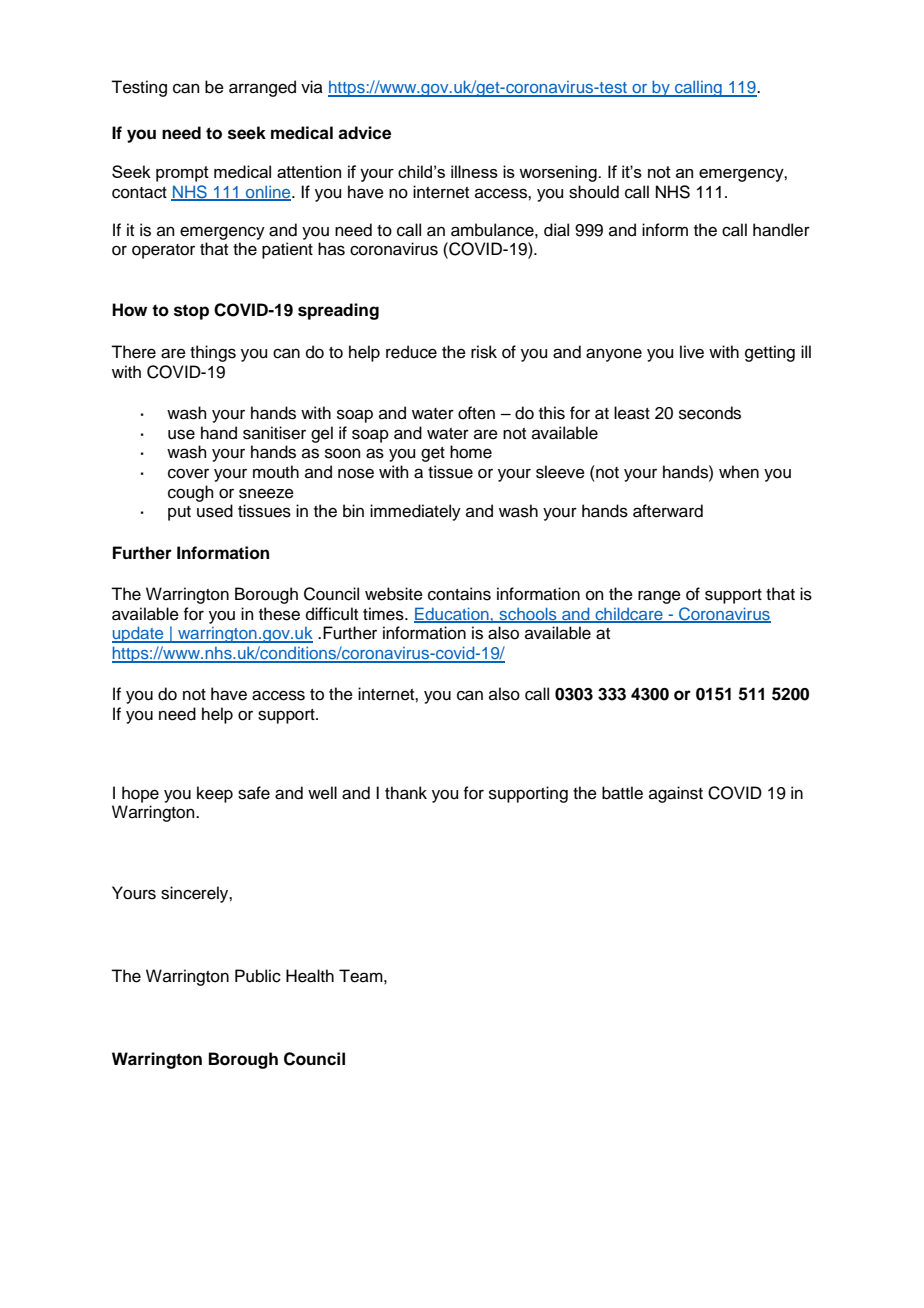  I want to click on keep, so click(215, 794).
